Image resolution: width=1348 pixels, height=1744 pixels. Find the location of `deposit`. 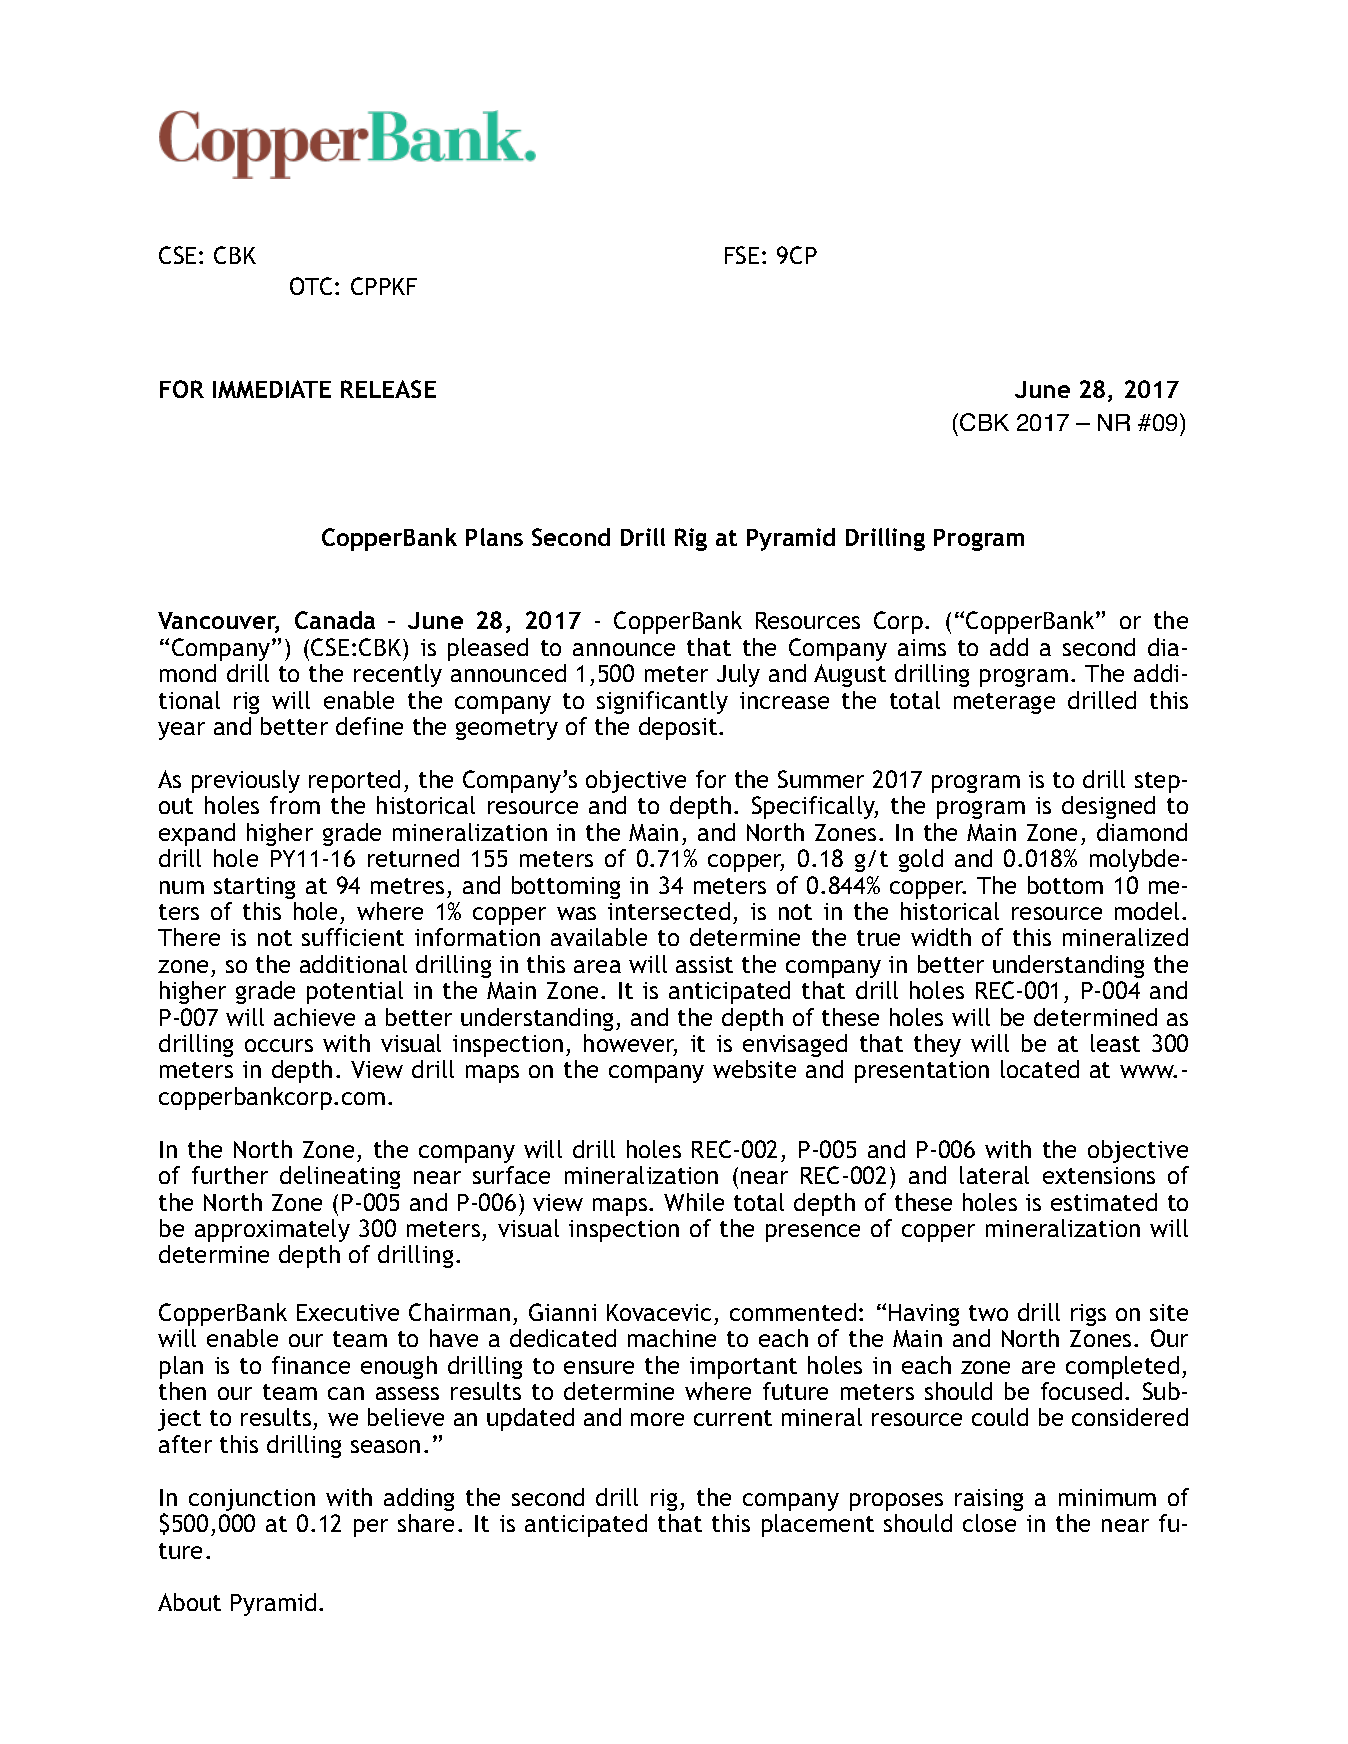

deposit is located at coordinates (679, 728).
